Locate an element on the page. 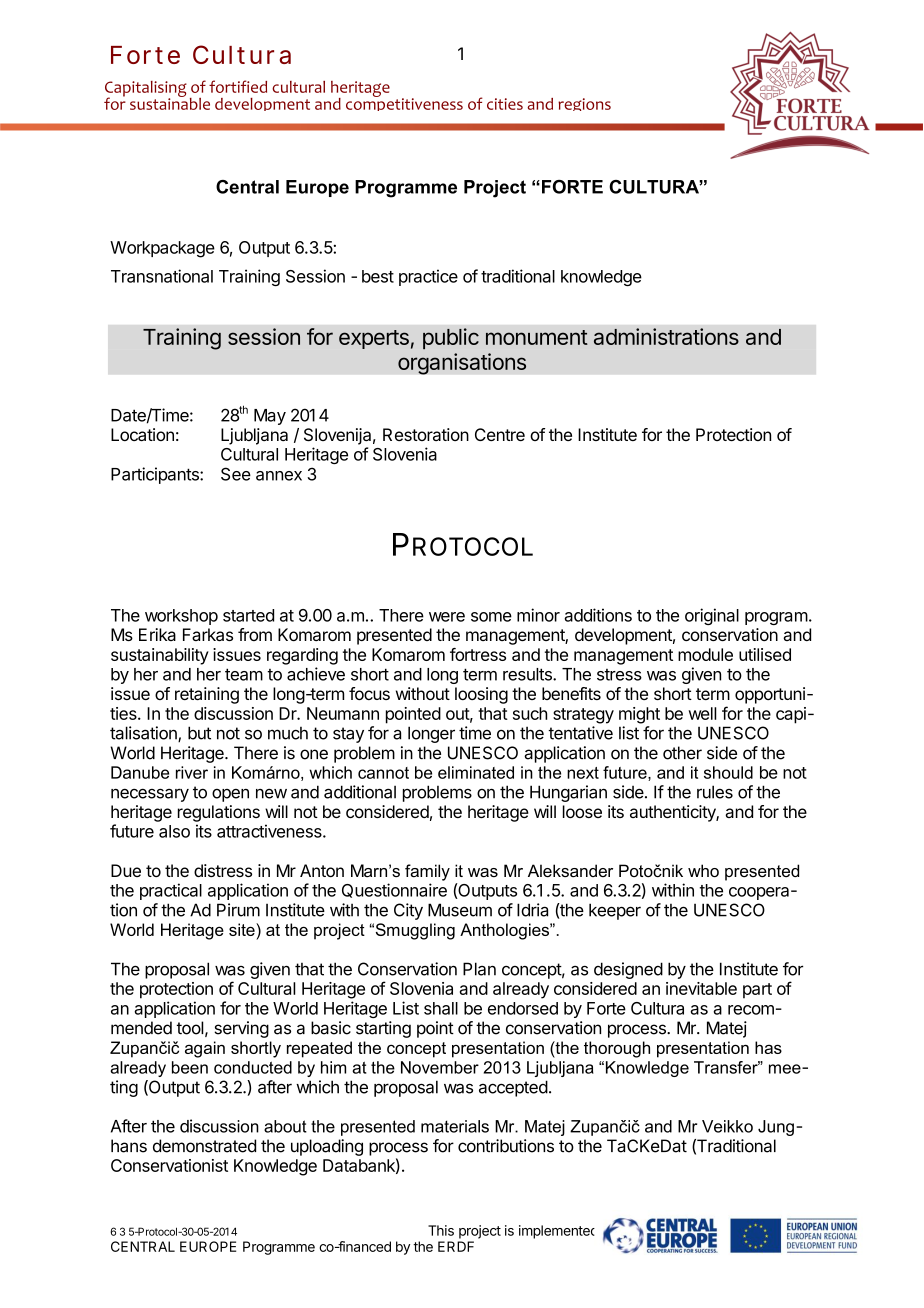 The image size is (924, 1308). who is located at coordinates (703, 870).
